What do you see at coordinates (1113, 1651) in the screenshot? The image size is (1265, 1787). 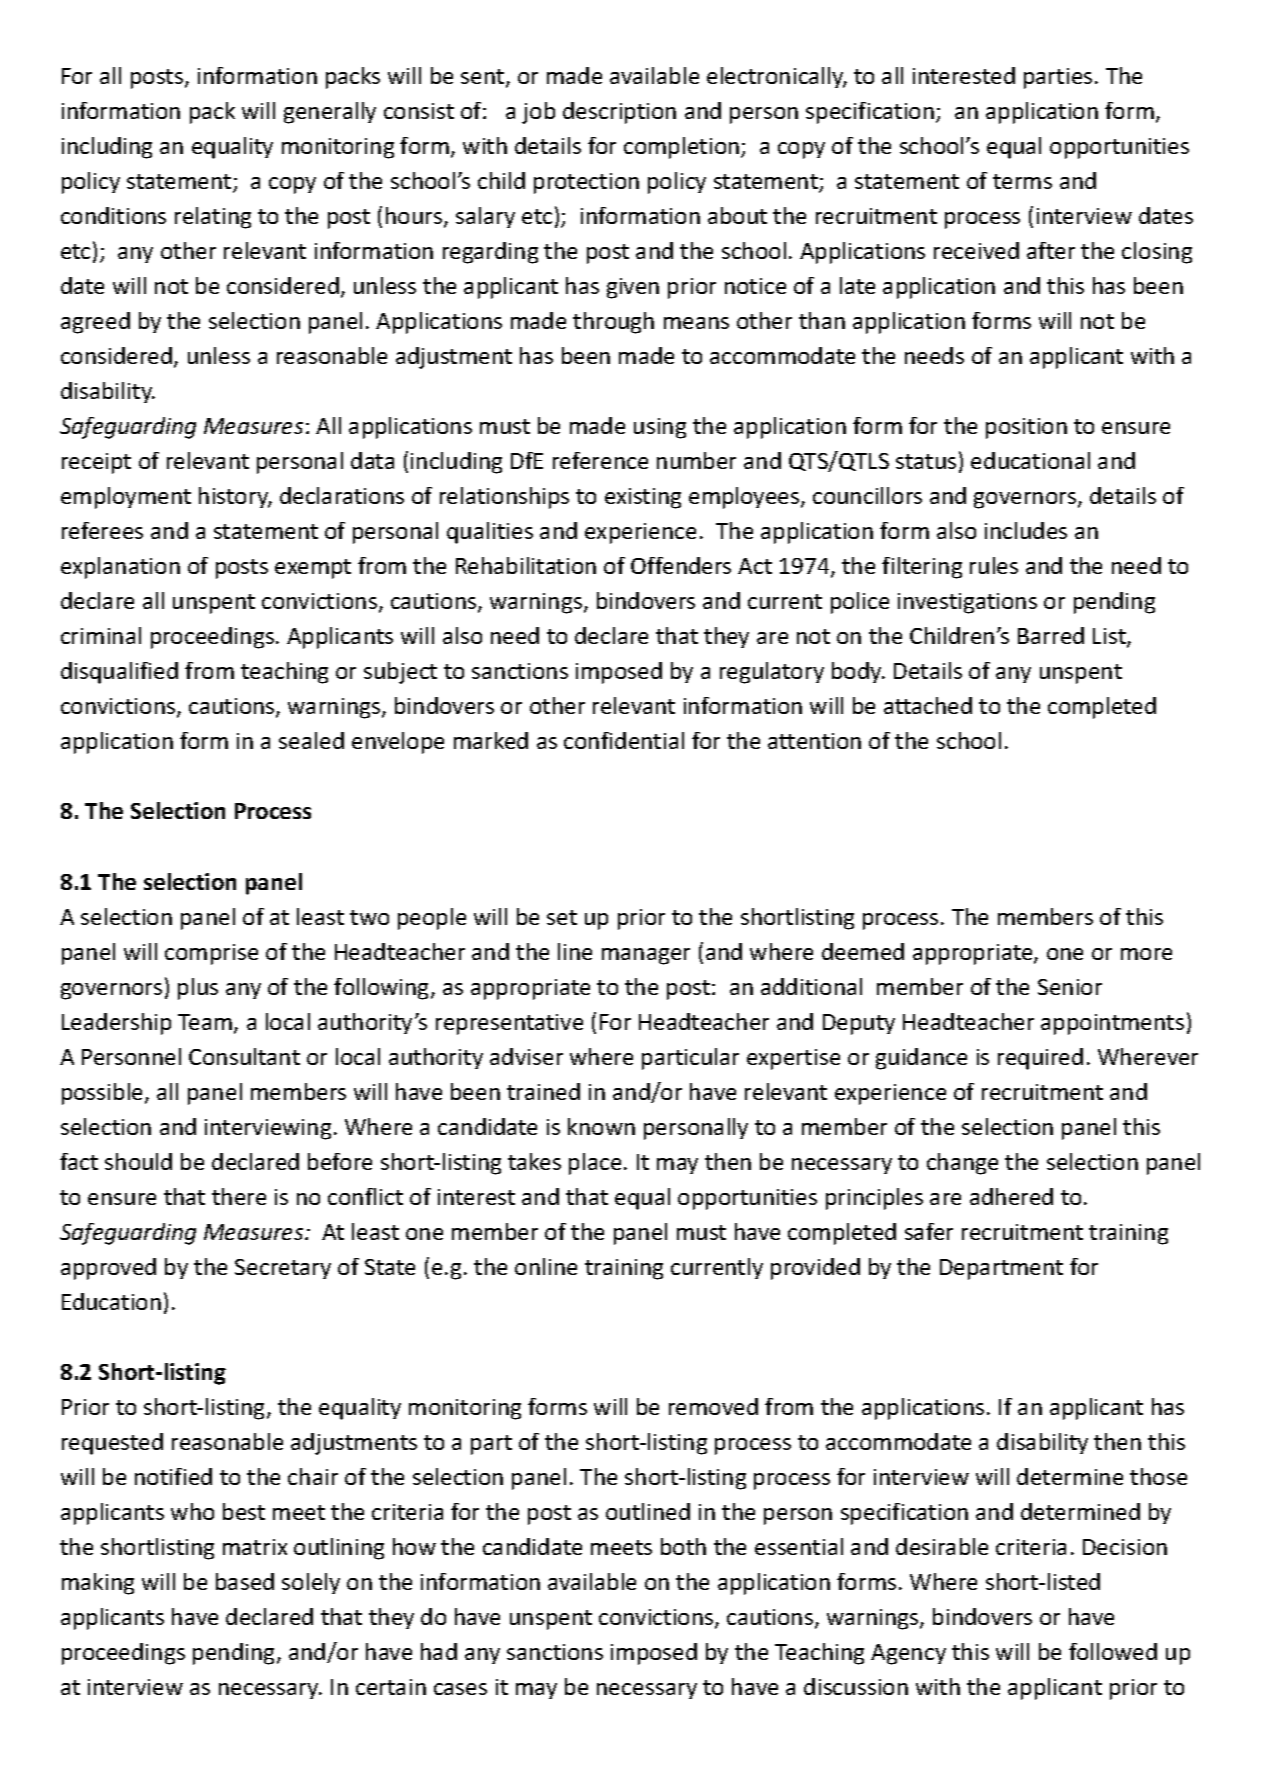 I see `followed` at bounding box center [1113, 1651].
